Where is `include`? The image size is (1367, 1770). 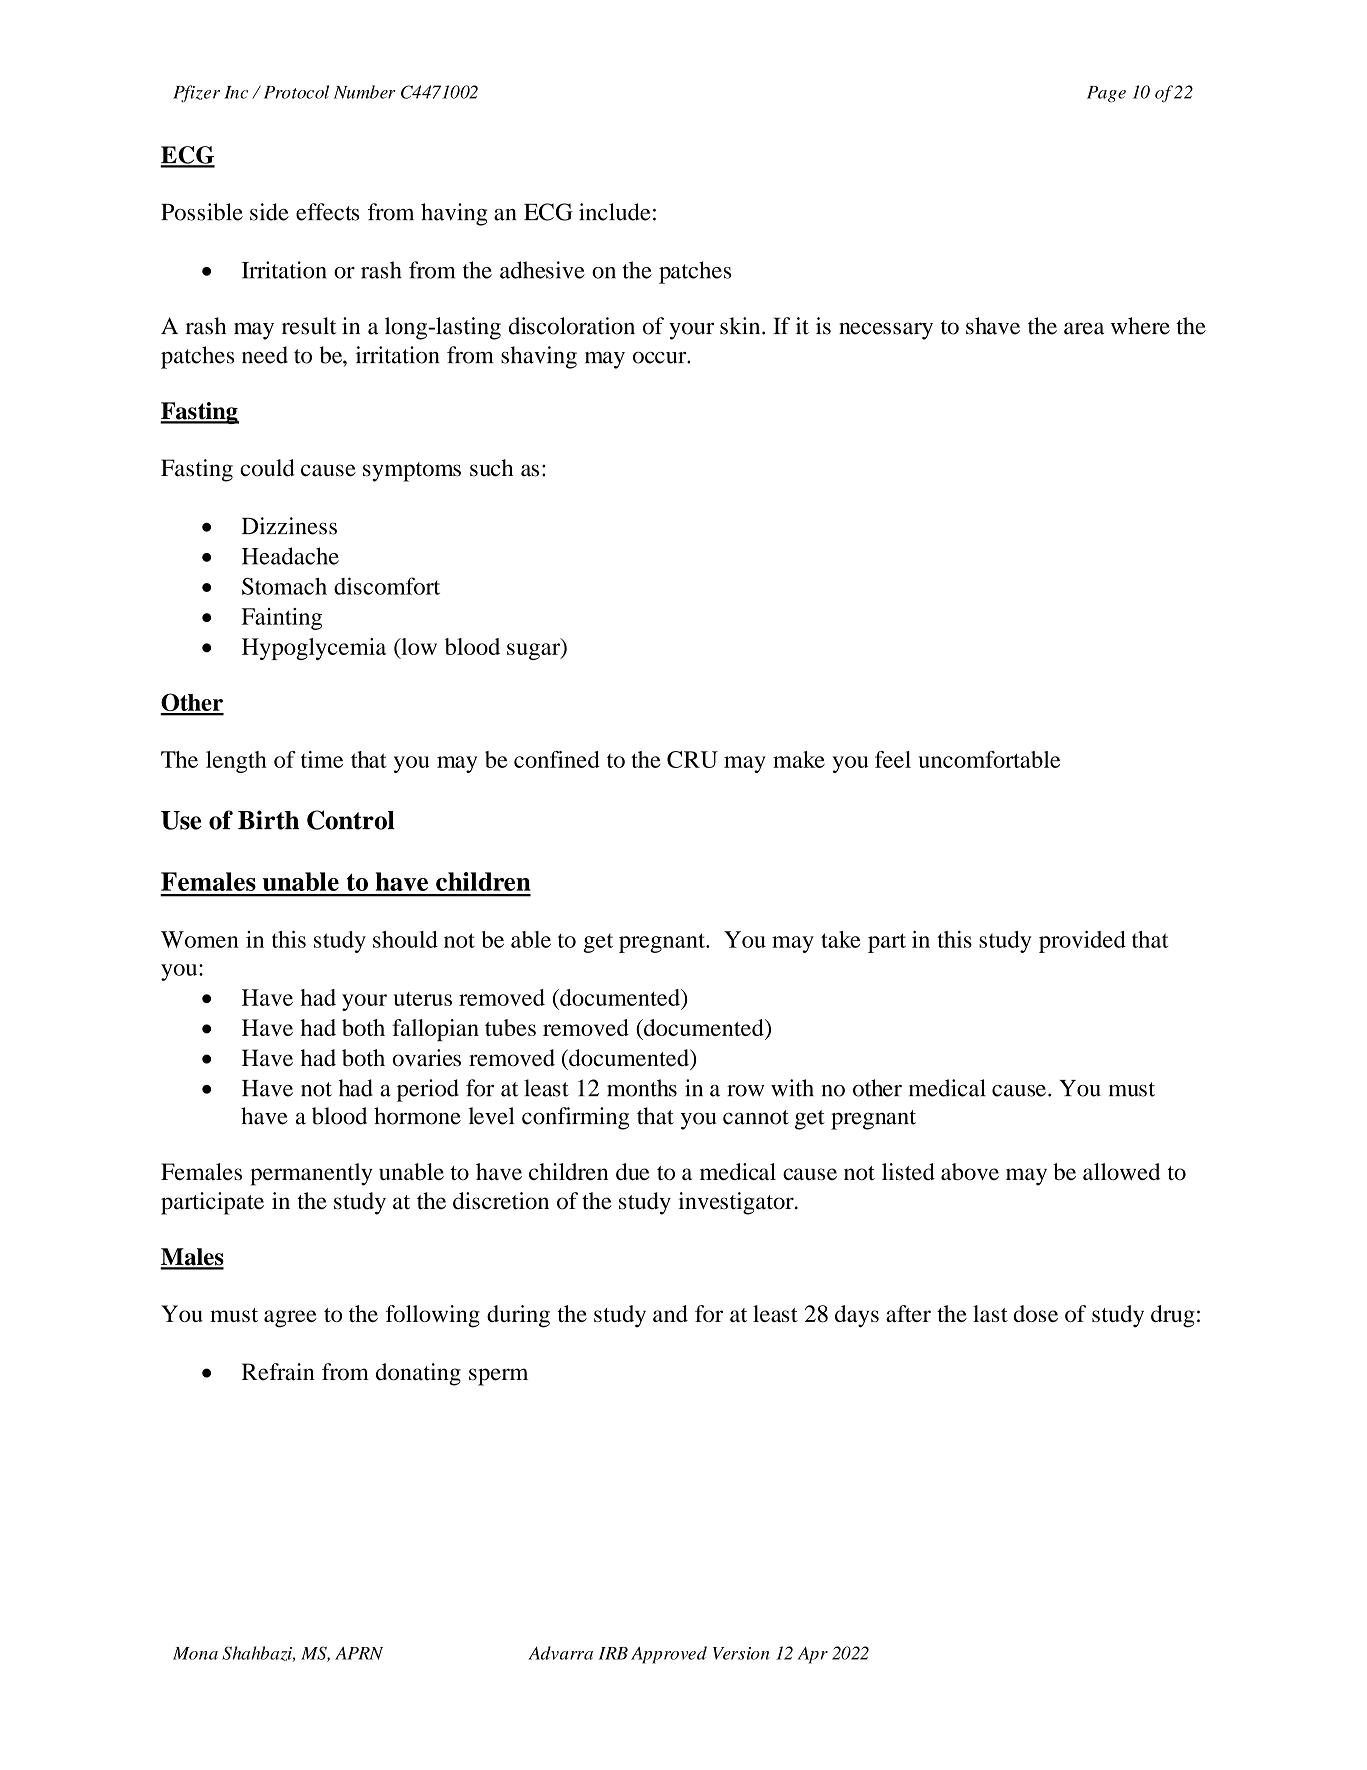
include is located at coordinates (614, 212).
